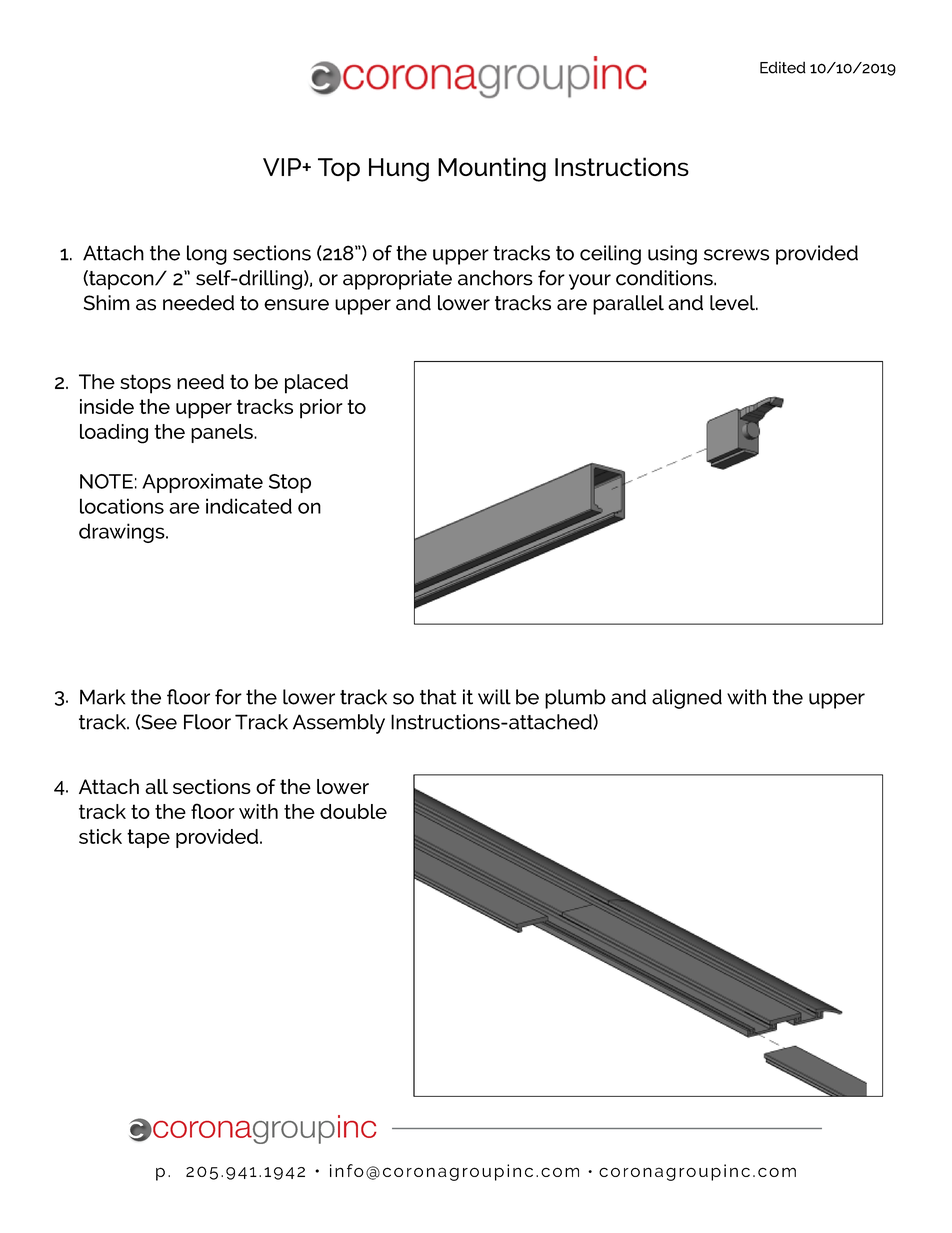  Describe the element at coordinates (783, 67) in the document. I see `Edited` at that location.
